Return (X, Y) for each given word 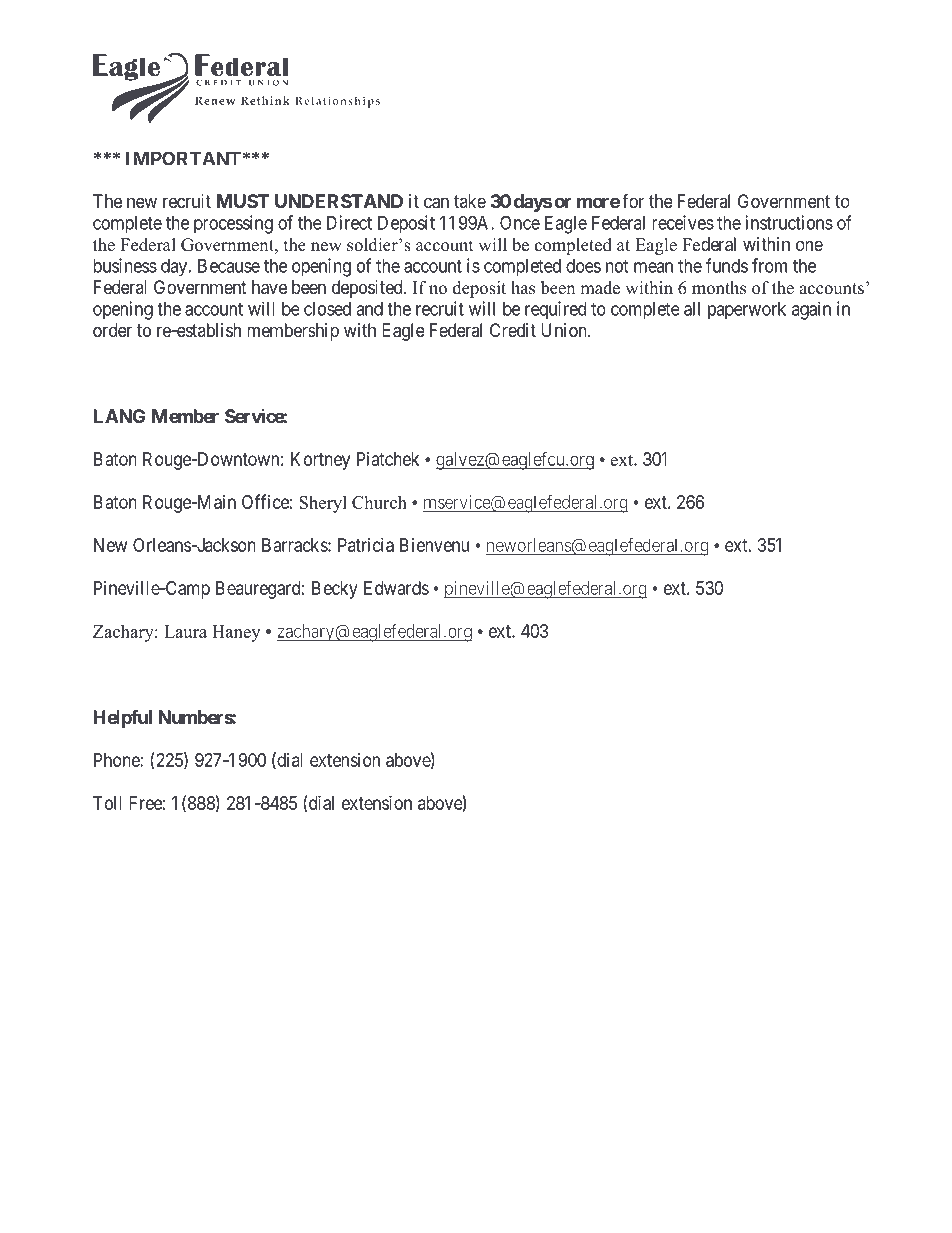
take (470, 201)
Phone (117, 760)
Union (565, 330)
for (633, 201)
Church (379, 502)
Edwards (396, 588)
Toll (107, 803)
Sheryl (323, 504)
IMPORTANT (183, 158)
